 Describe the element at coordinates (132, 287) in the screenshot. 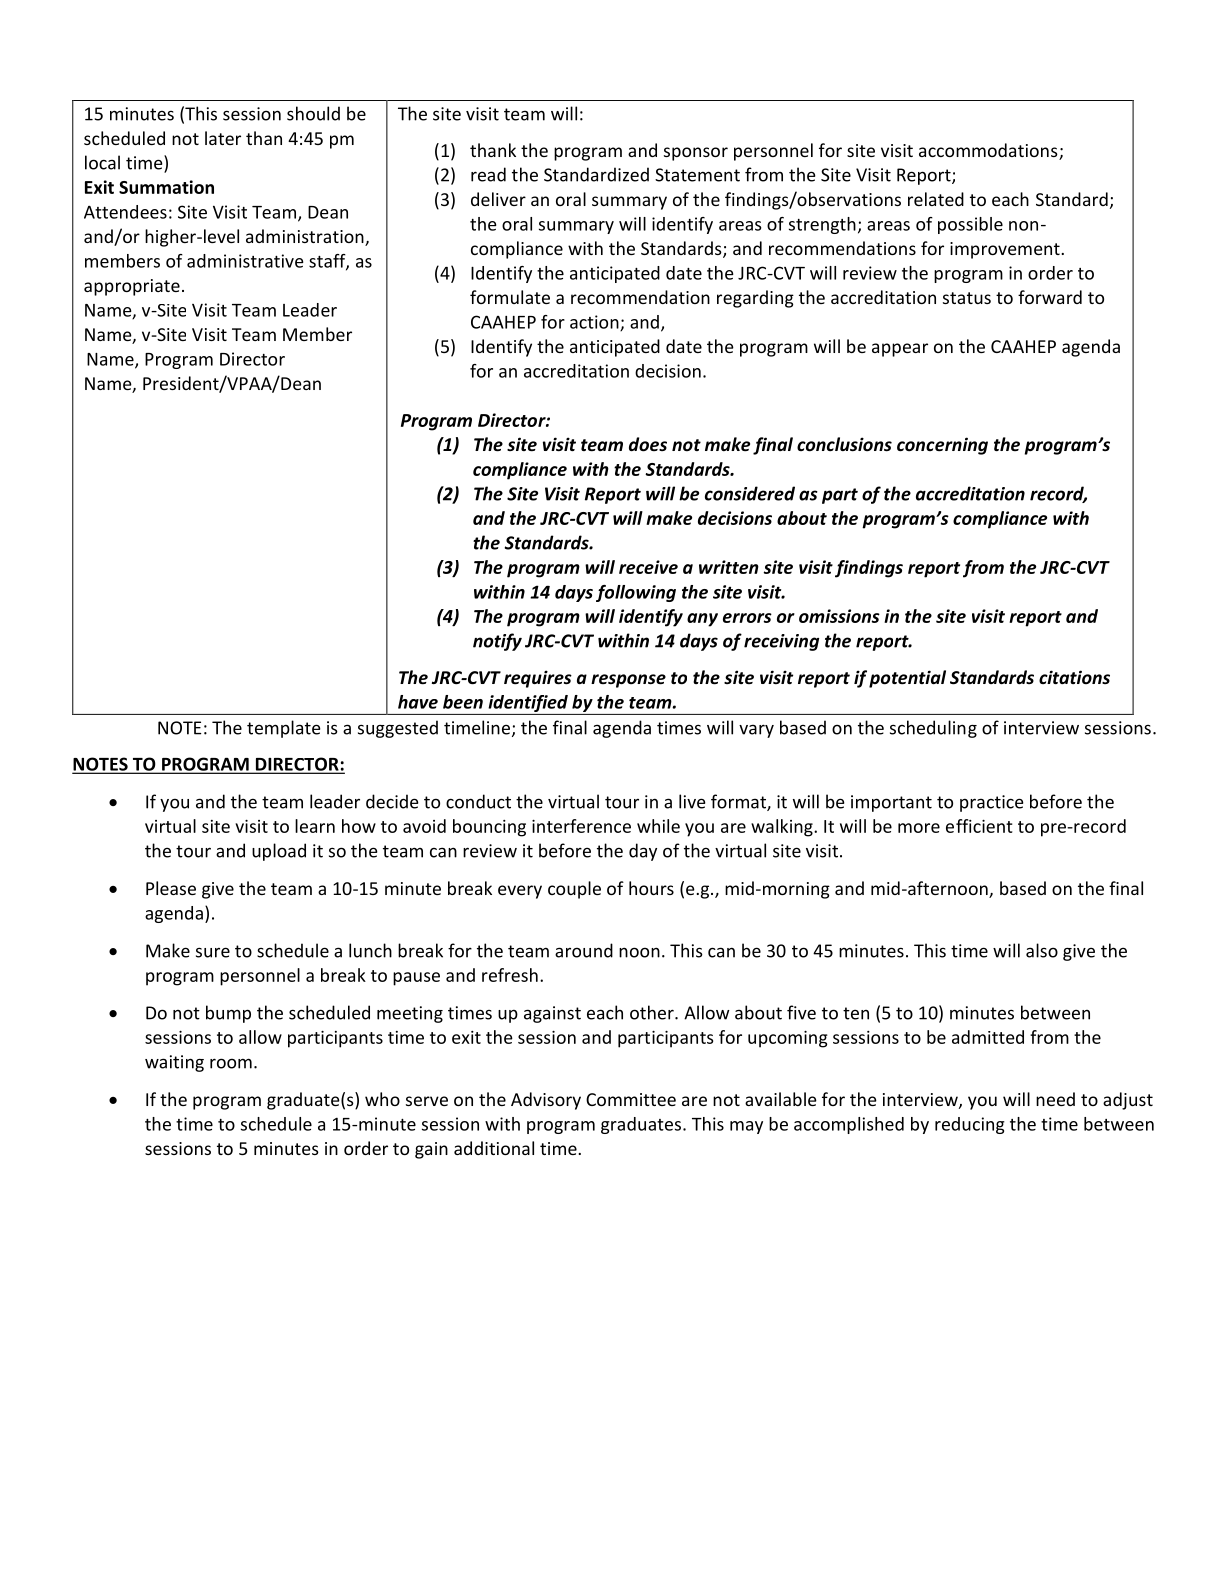

I see `appropriate` at that location.
